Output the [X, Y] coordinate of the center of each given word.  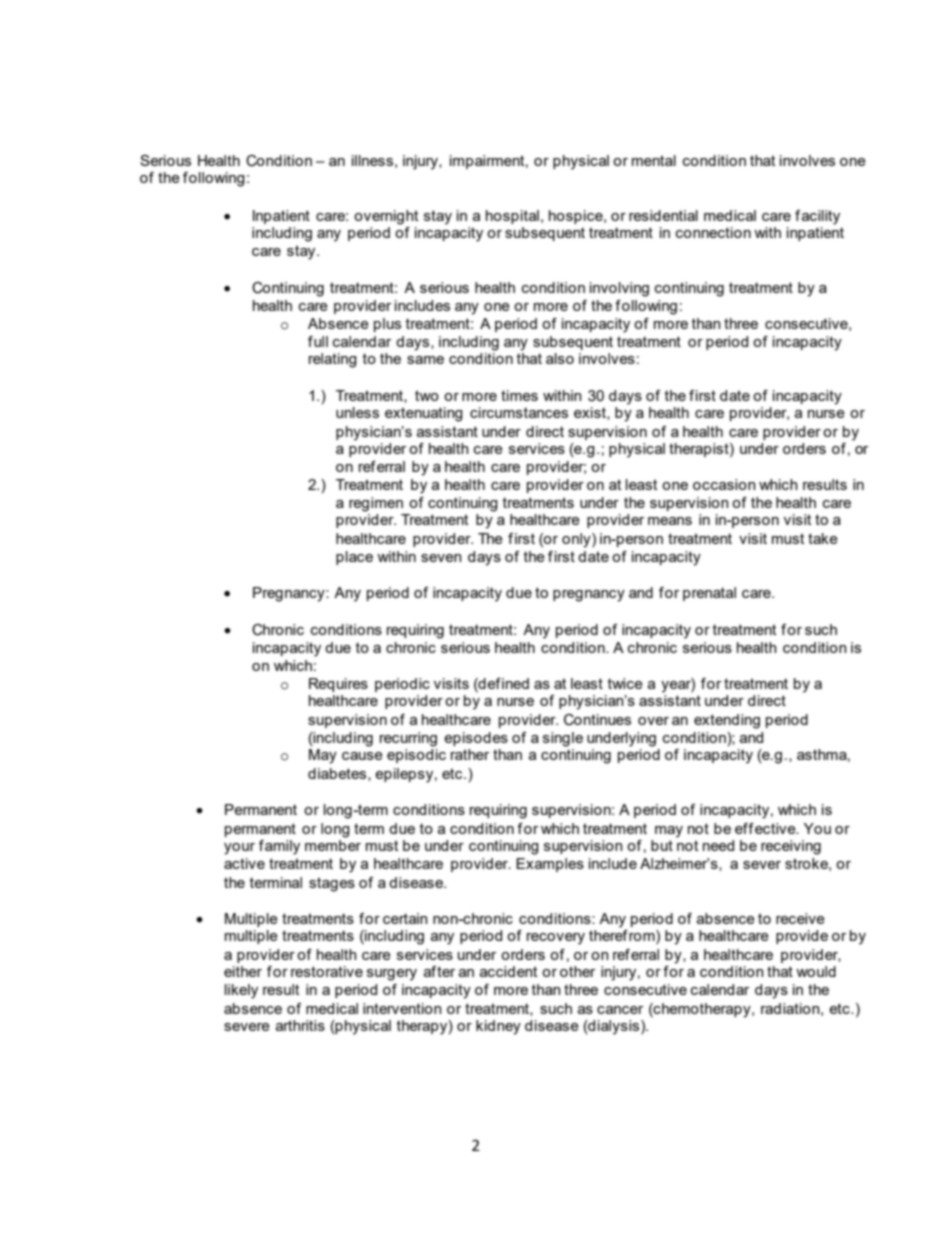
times [519, 395]
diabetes [338, 774]
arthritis [300, 1025]
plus [387, 325]
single [563, 739]
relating [333, 360]
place [354, 558]
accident [508, 971]
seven [441, 558]
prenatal [709, 594]
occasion [724, 484]
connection [713, 232]
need [718, 845]
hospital [512, 217]
